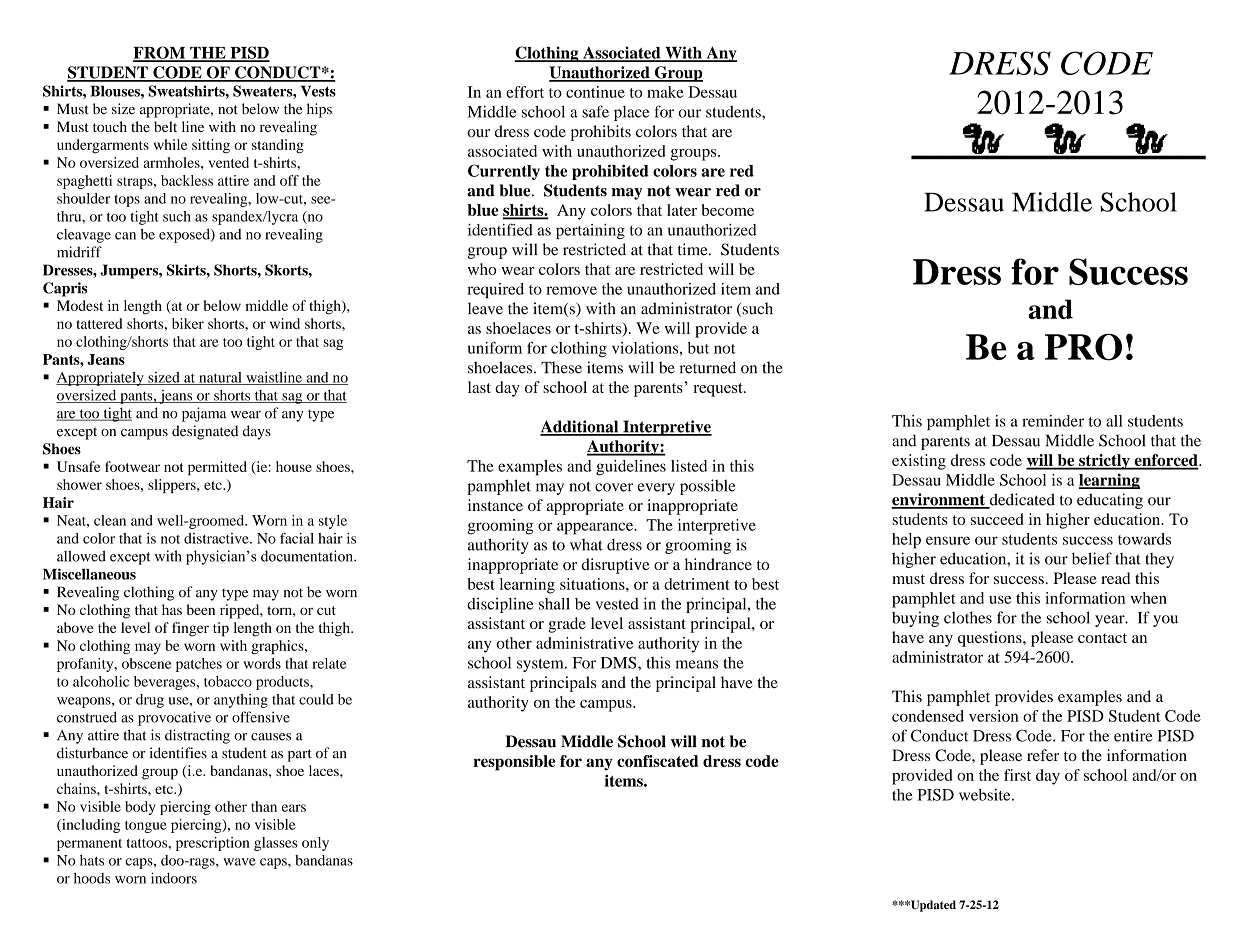 The width and height of the page is (1233, 952). Describe the element at coordinates (213, 844) in the page. I see `prescription` at that location.
